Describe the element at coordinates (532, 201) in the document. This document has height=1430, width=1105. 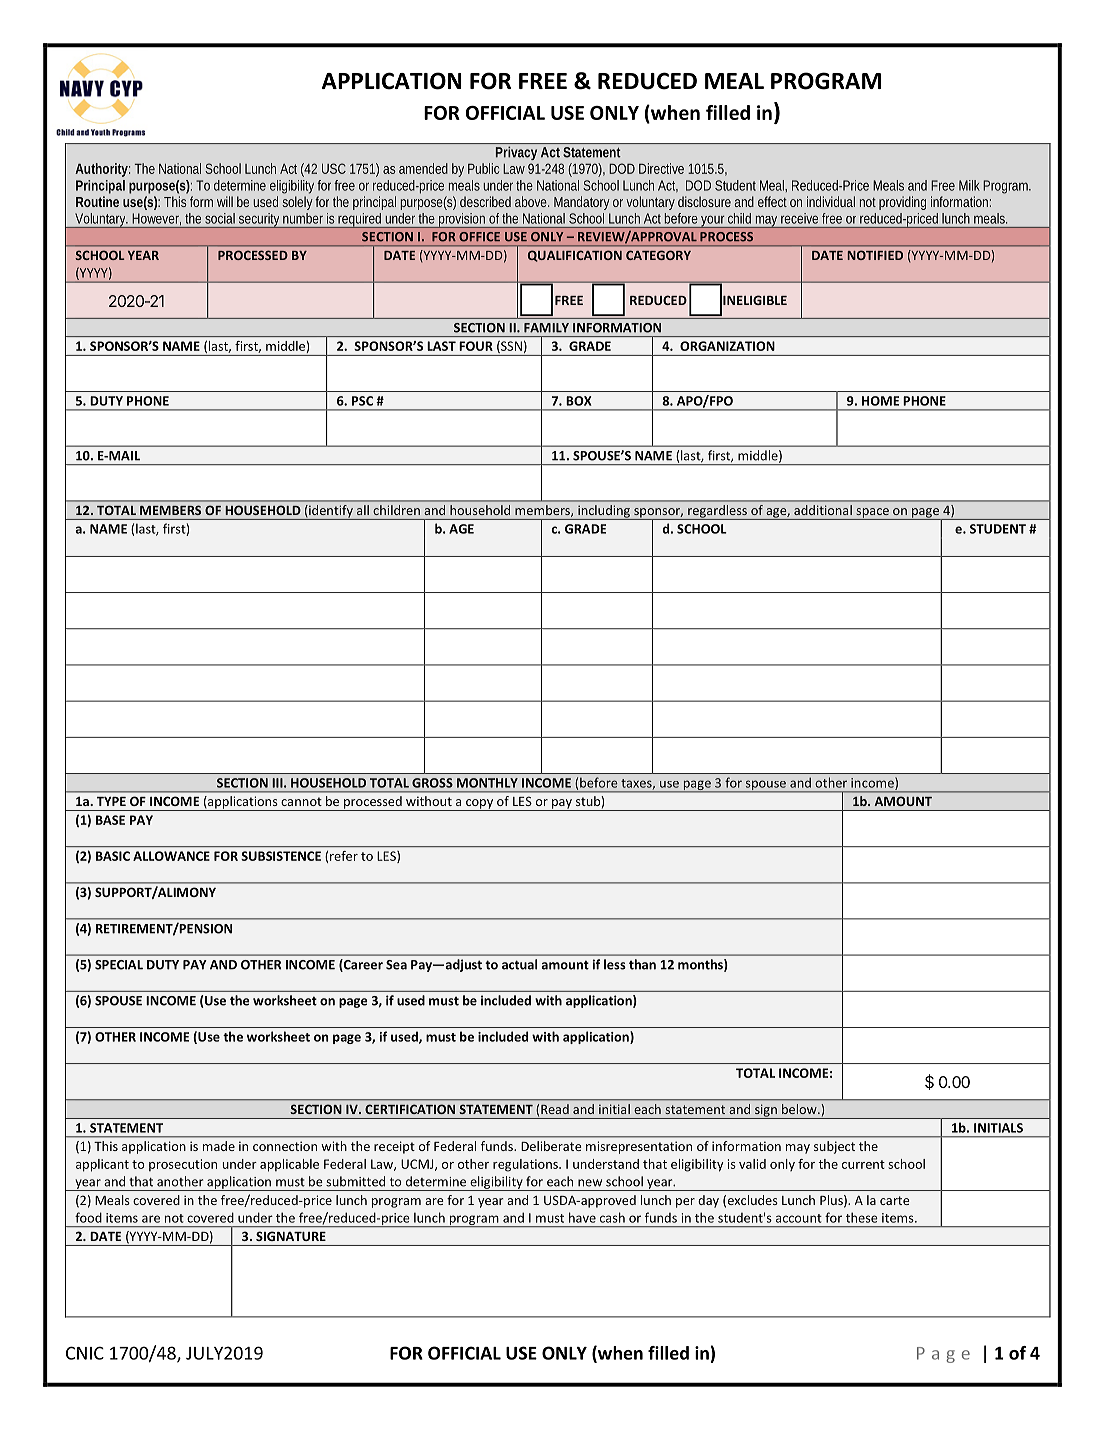
I see `above` at that location.
